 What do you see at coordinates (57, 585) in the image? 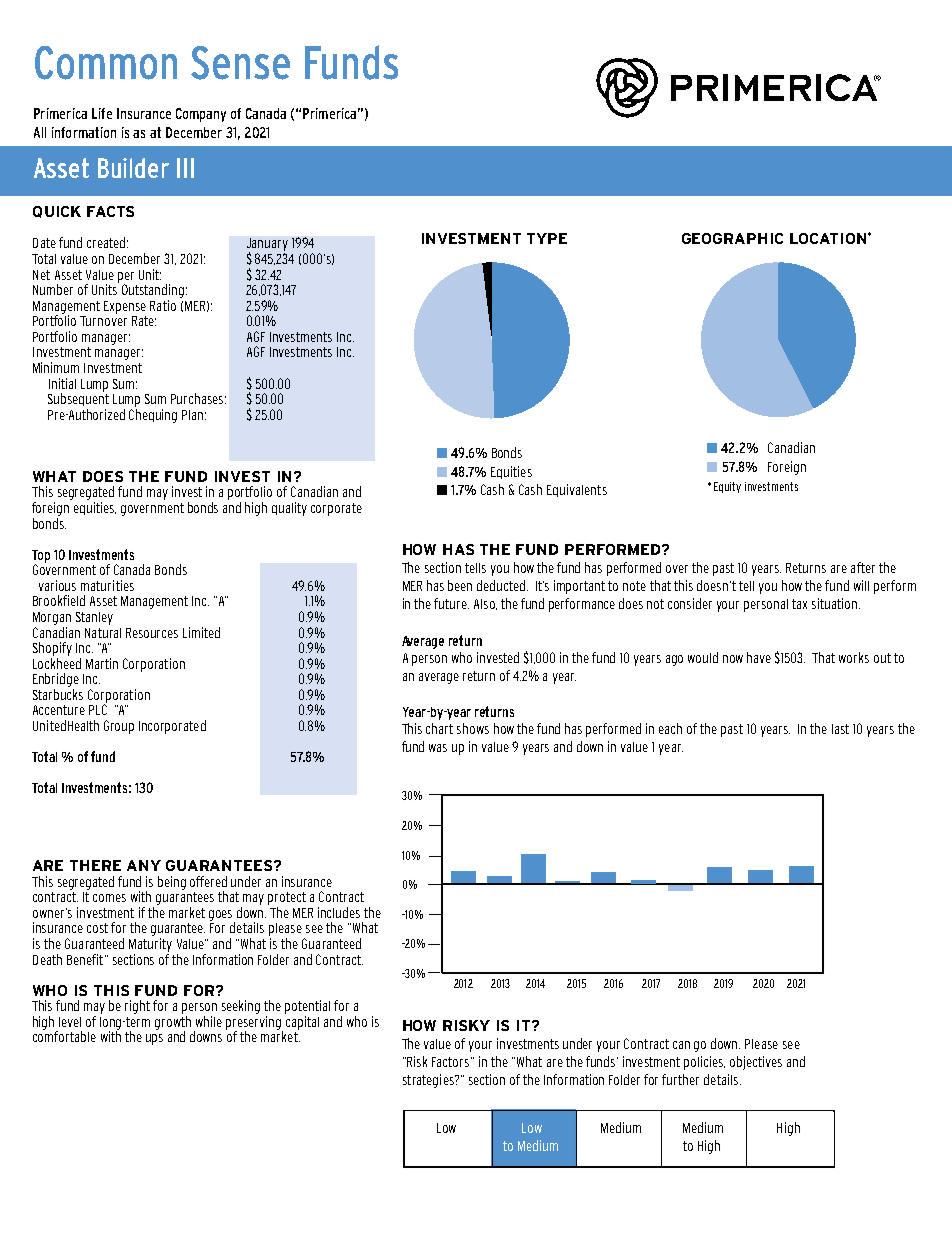
I see `various` at bounding box center [57, 585].
